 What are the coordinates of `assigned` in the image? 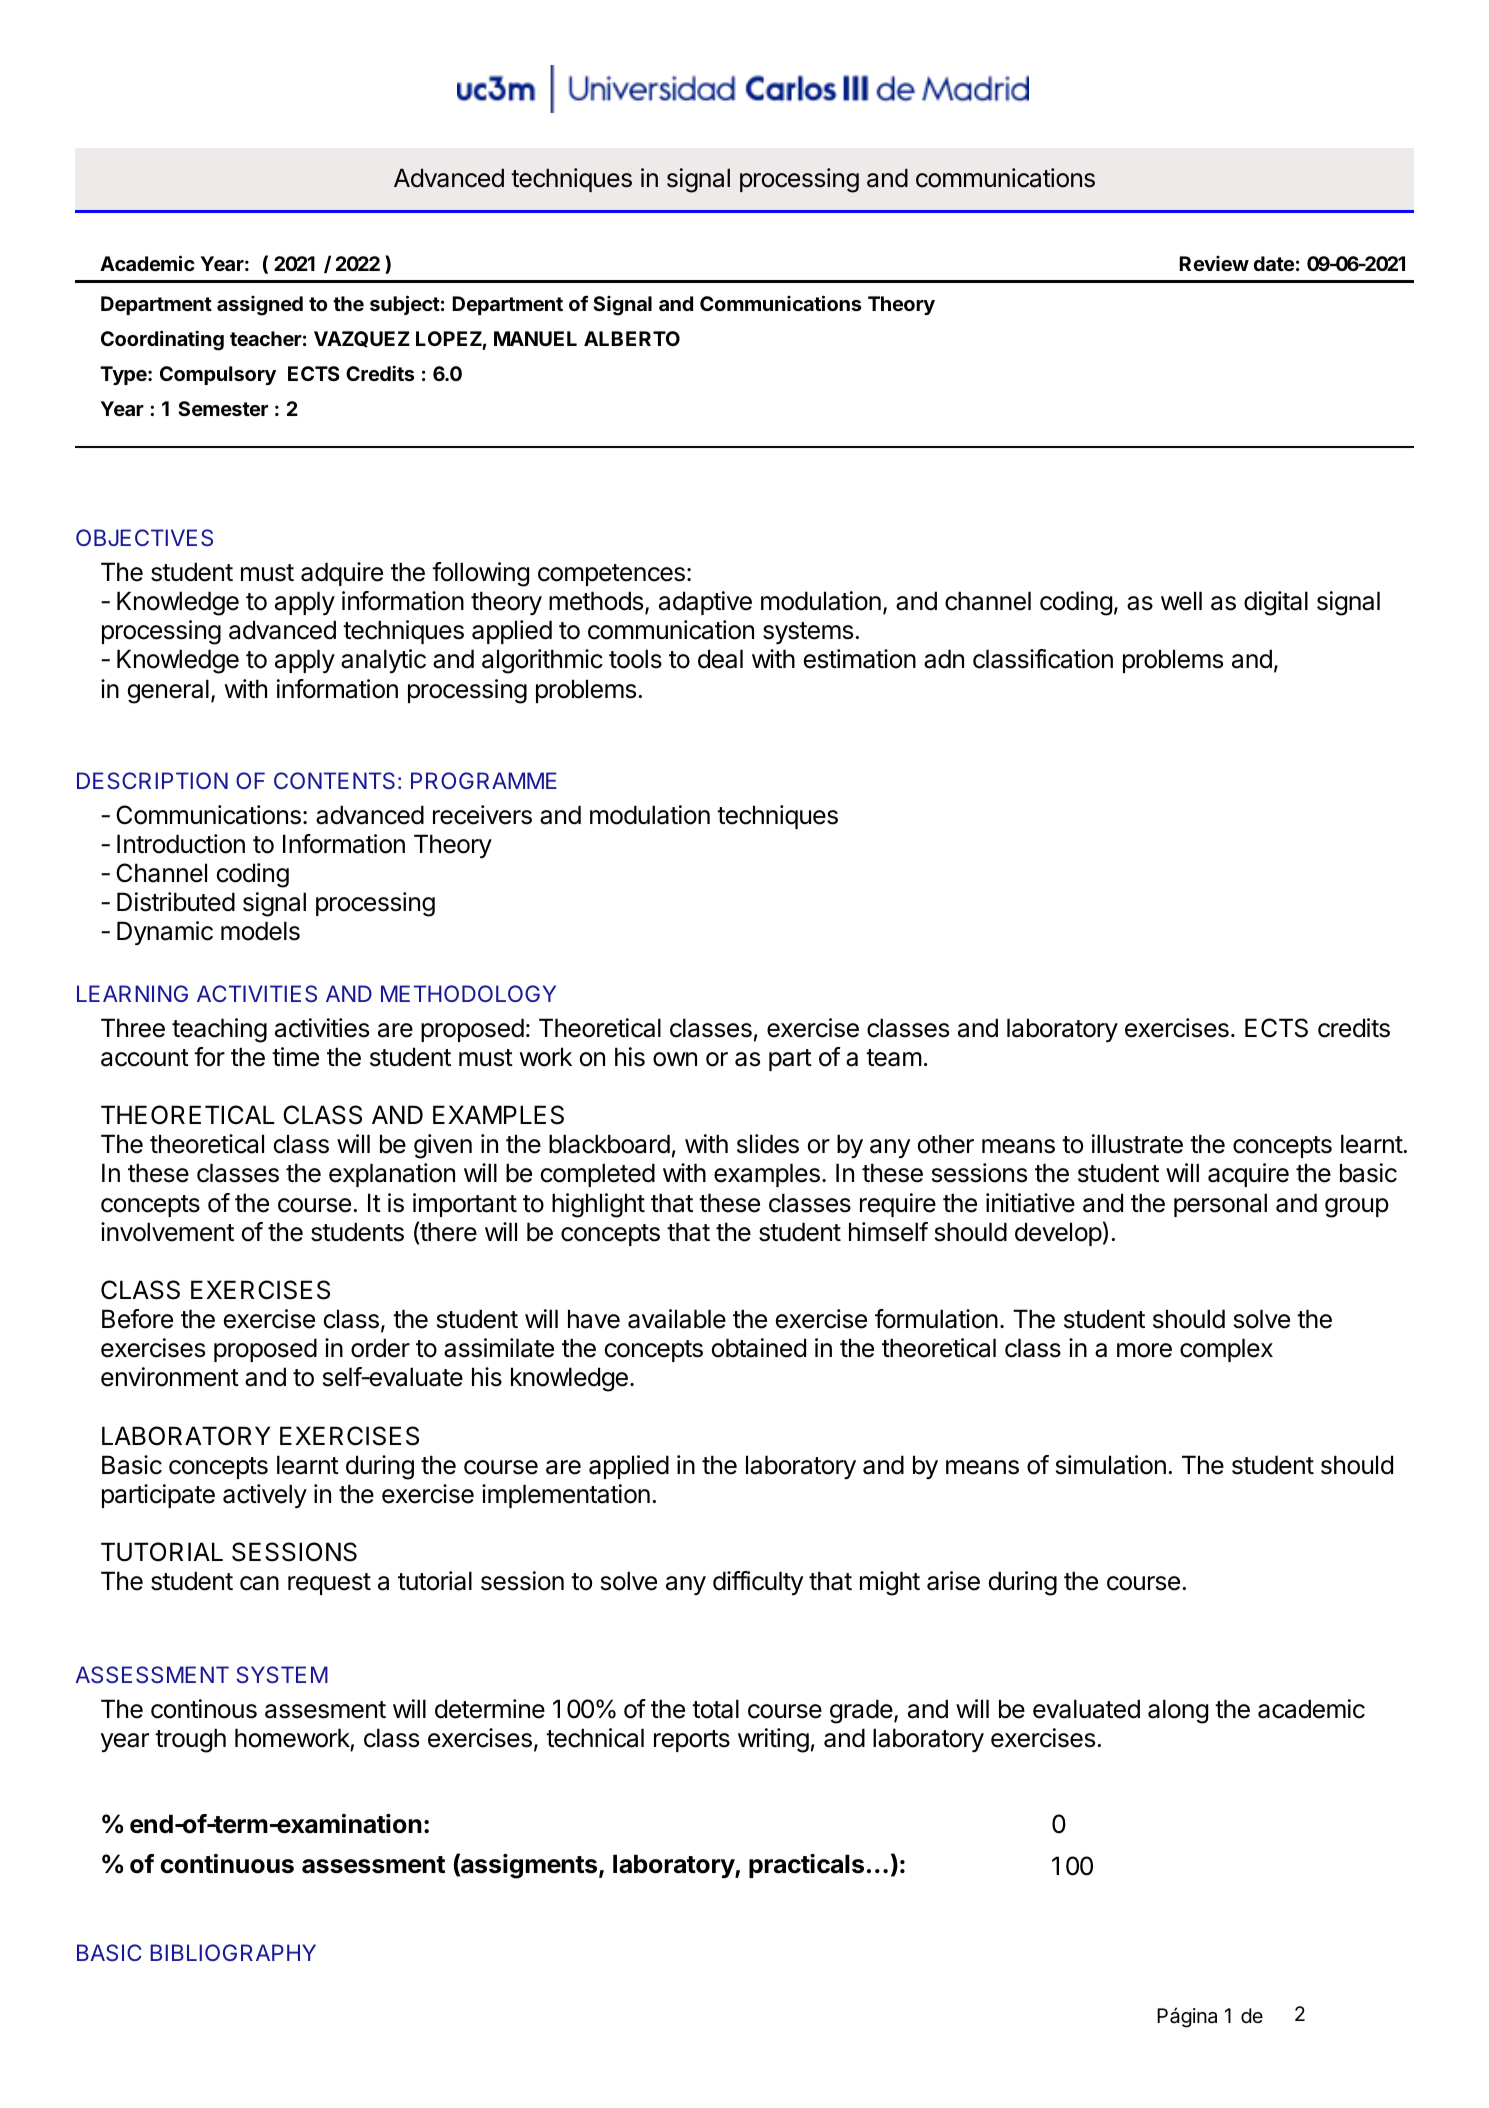 It's located at (260, 306).
